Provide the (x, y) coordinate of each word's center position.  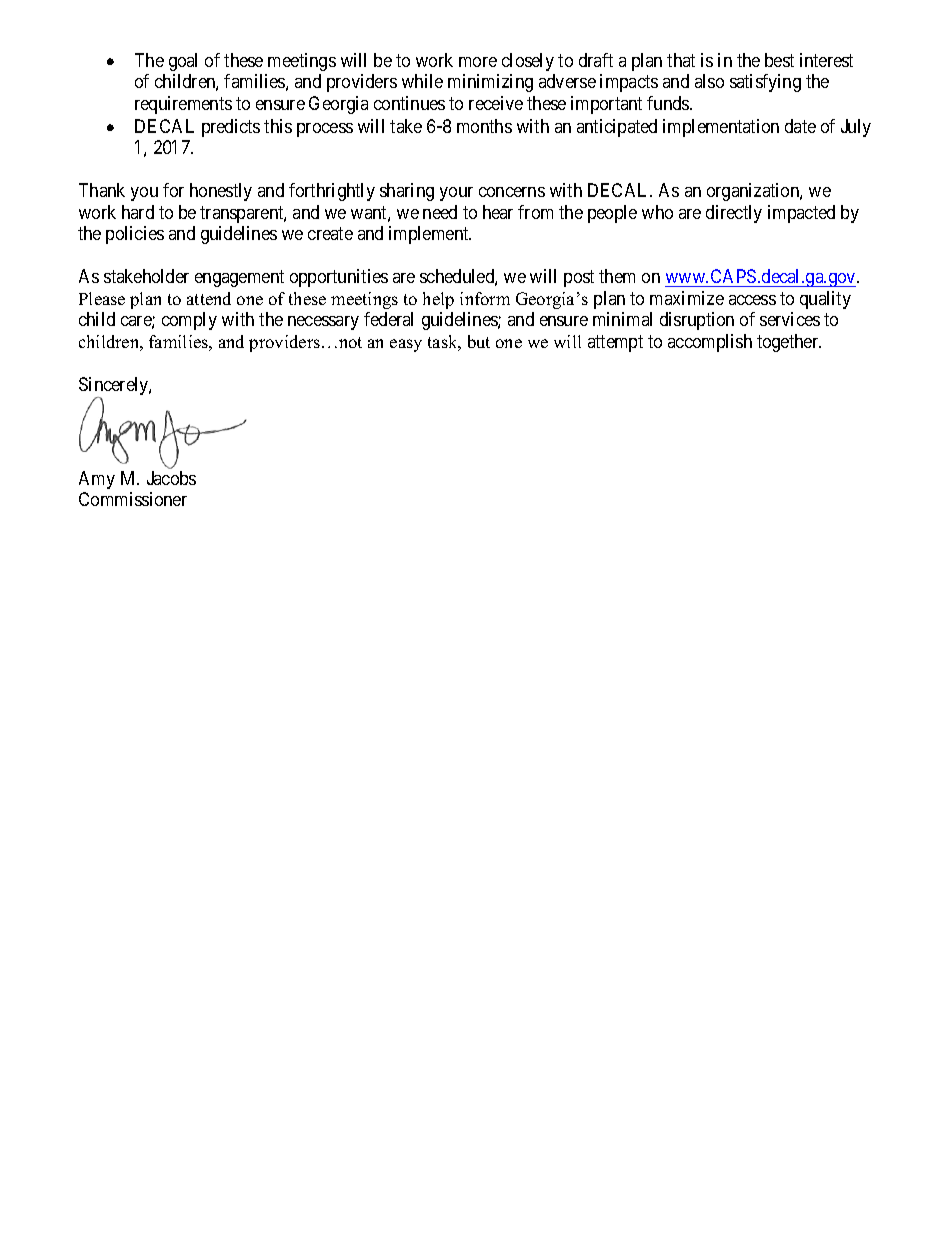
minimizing (490, 83)
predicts (231, 128)
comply (189, 321)
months (484, 126)
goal (183, 62)
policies (135, 235)
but (479, 341)
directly (734, 214)
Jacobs (171, 478)
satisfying (765, 83)
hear (498, 212)
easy (406, 345)
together (789, 343)
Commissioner (133, 499)
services (790, 319)
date (800, 126)
